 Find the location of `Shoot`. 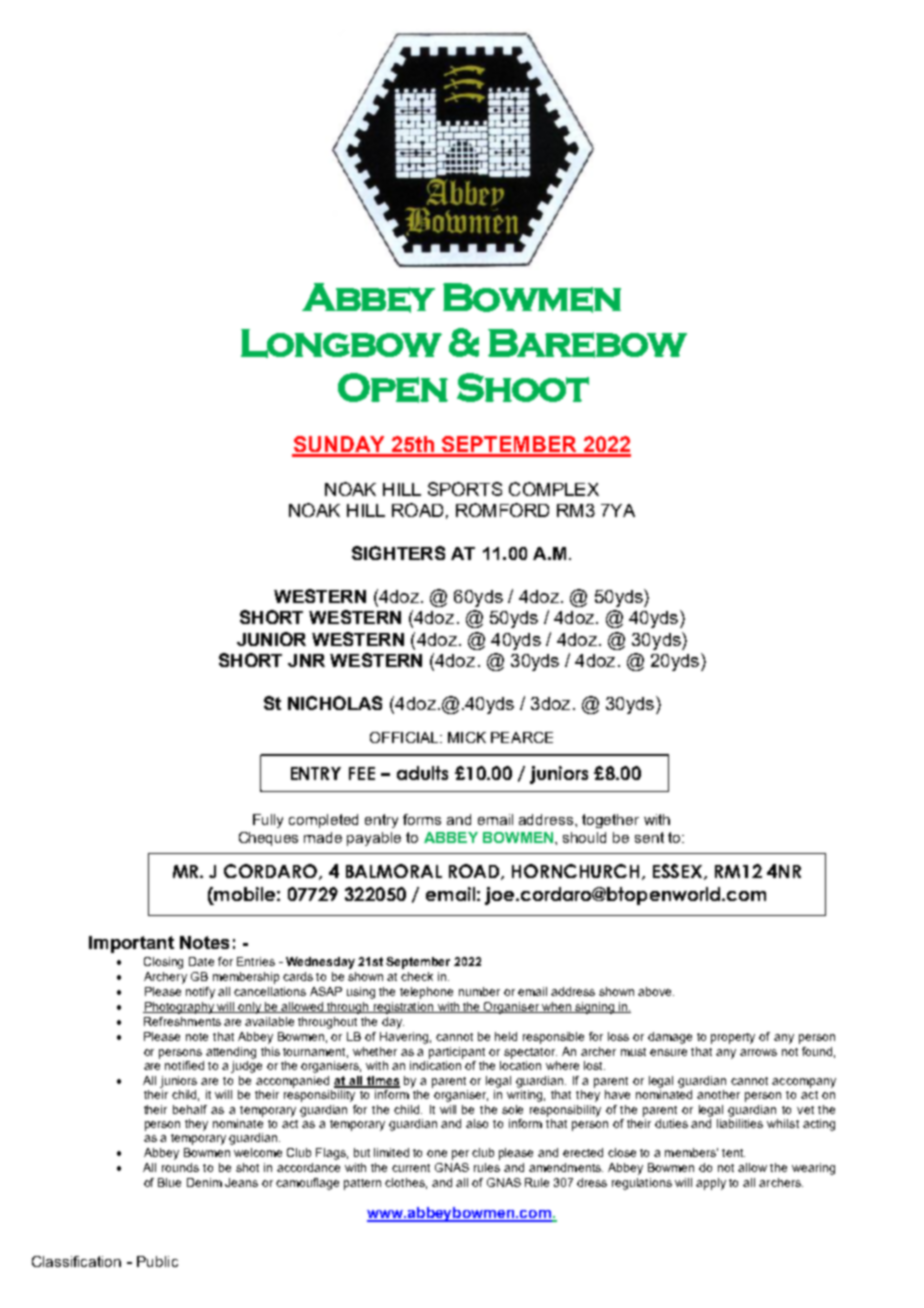

Shoot is located at coordinates (523, 387).
